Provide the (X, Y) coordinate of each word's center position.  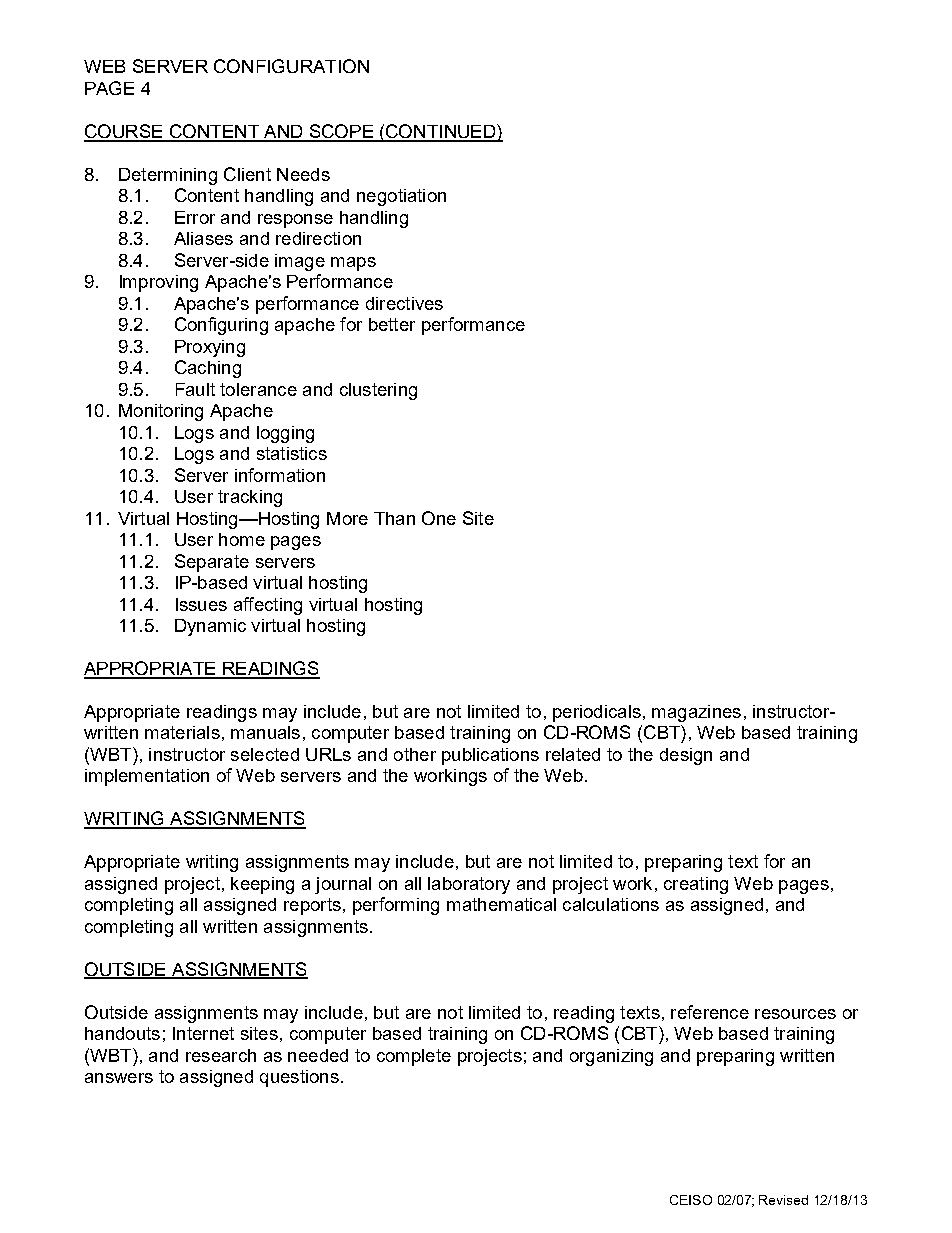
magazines (696, 713)
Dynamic (210, 627)
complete (414, 1057)
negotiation (401, 197)
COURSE (124, 132)
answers (119, 1078)
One (439, 518)
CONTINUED (441, 132)
